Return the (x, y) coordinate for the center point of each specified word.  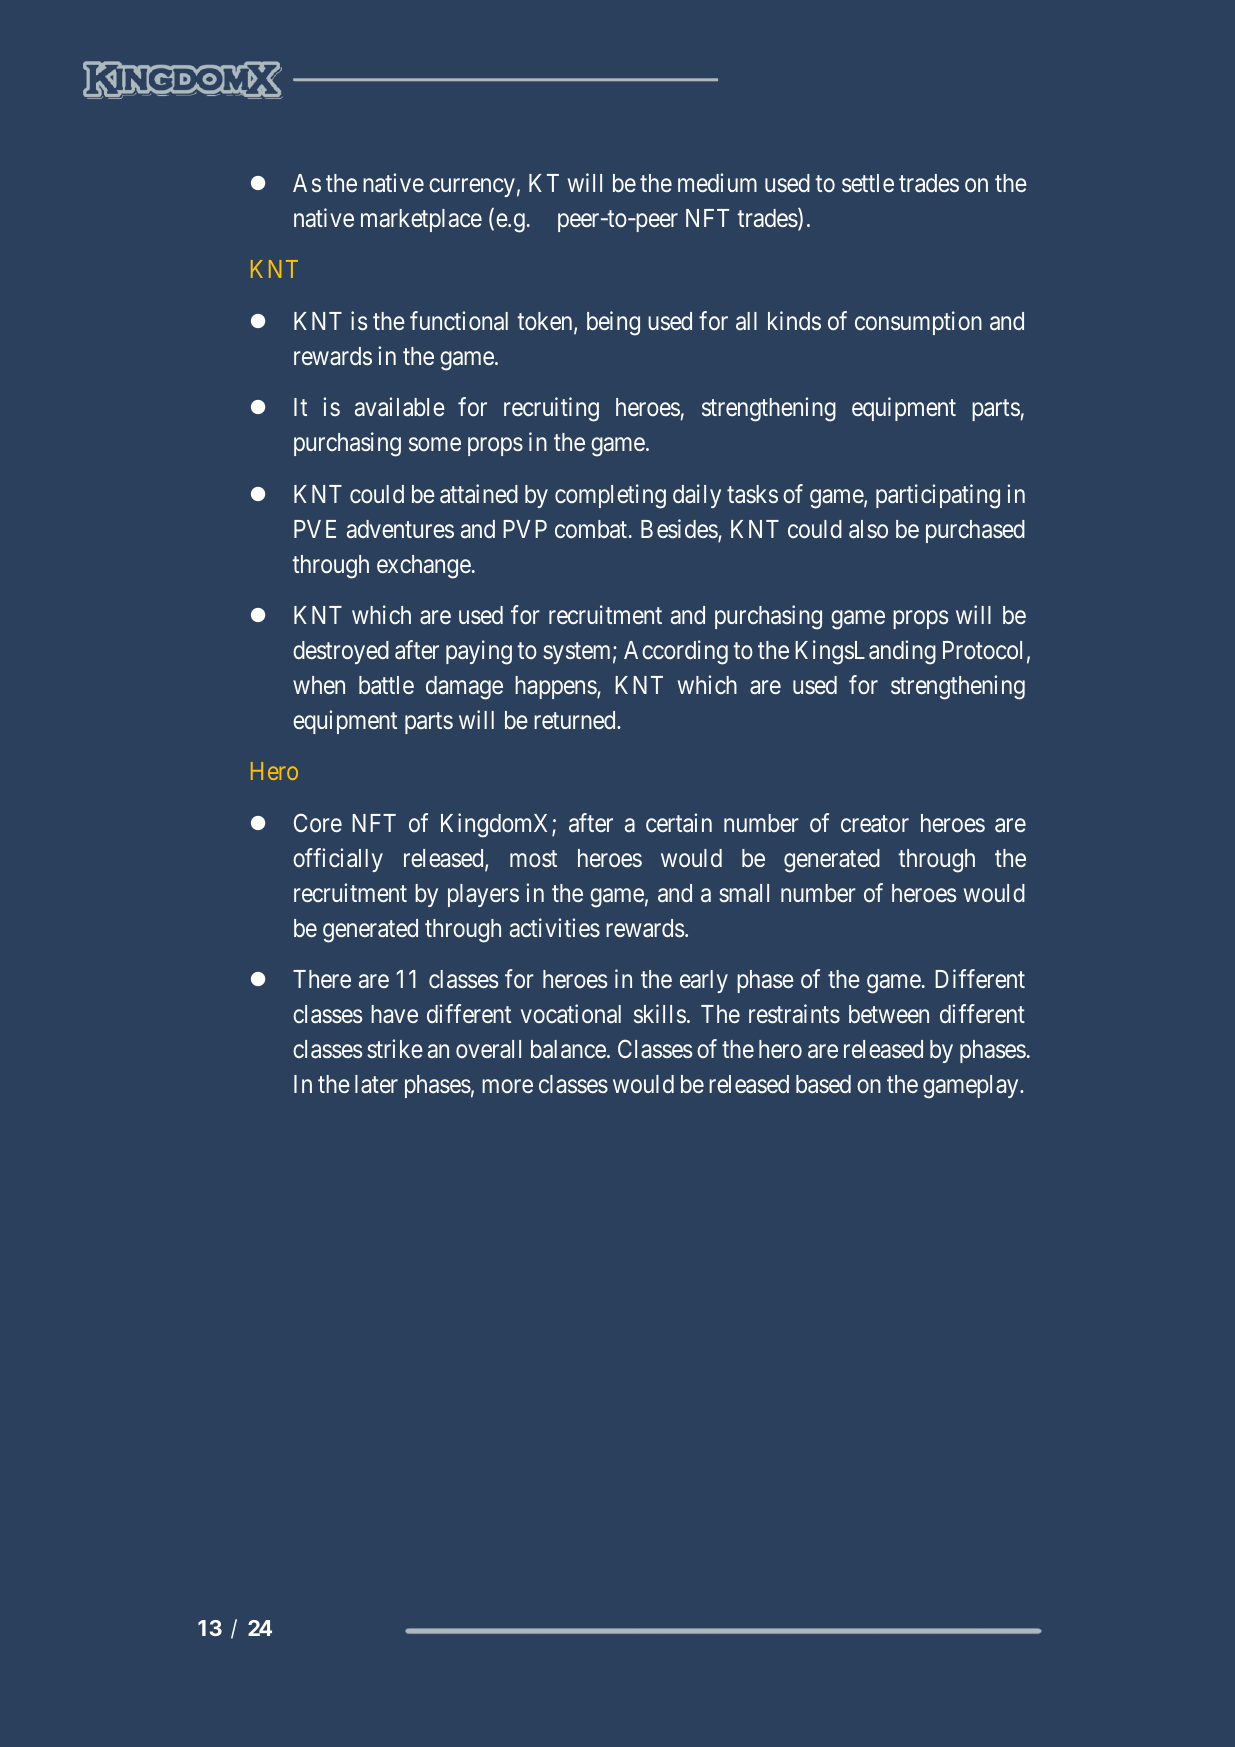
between (889, 1014)
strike (395, 1048)
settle (868, 183)
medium (717, 182)
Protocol (982, 650)
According (676, 652)
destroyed (341, 652)
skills (660, 1013)
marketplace (421, 220)
